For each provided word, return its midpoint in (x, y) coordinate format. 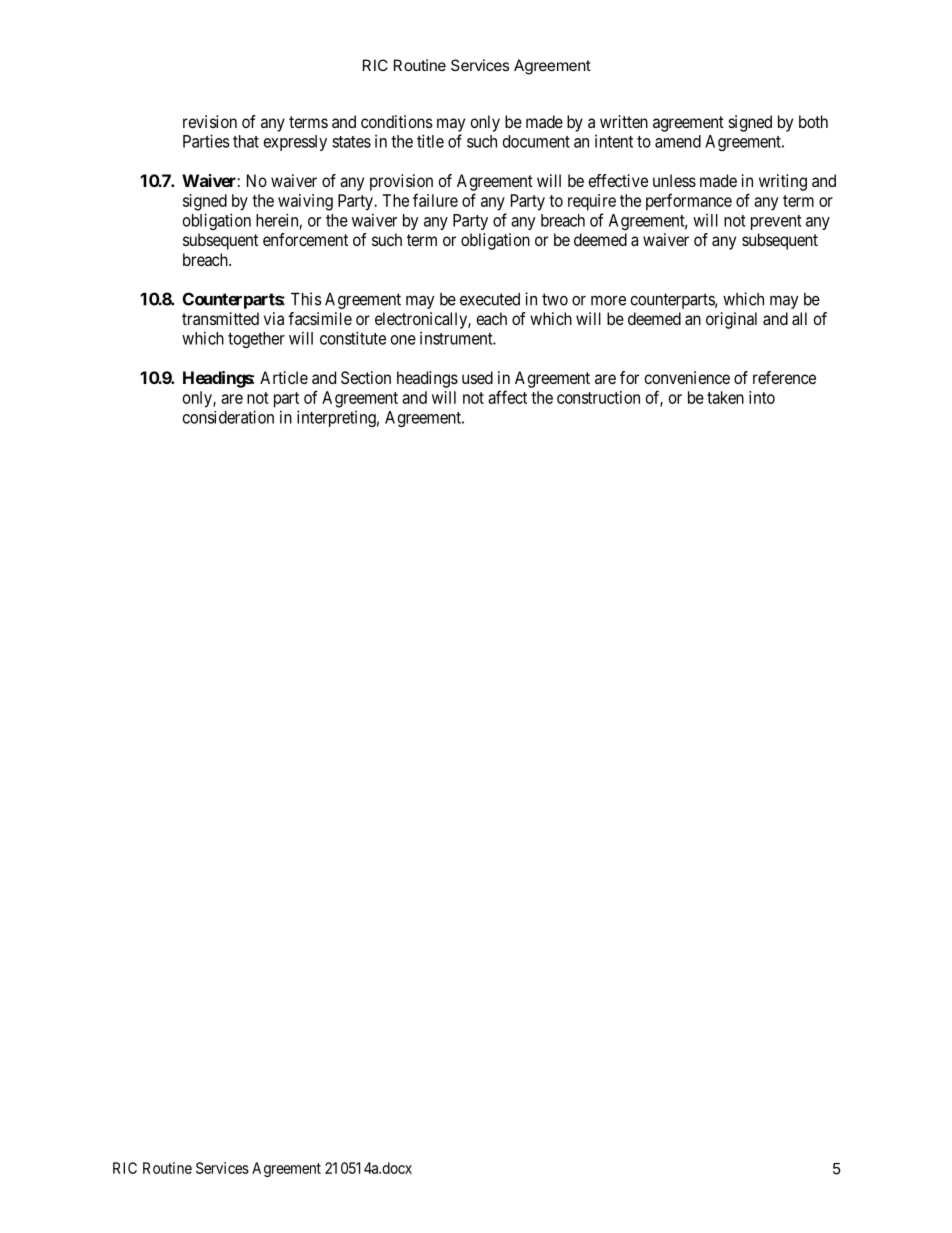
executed (490, 299)
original (731, 320)
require (592, 202)
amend (678, 141)
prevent (776, 222)
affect (507, 397)
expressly (295, 143)
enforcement (305, 239)
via (274, 318)
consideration (228, 417)
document (536, 141)
